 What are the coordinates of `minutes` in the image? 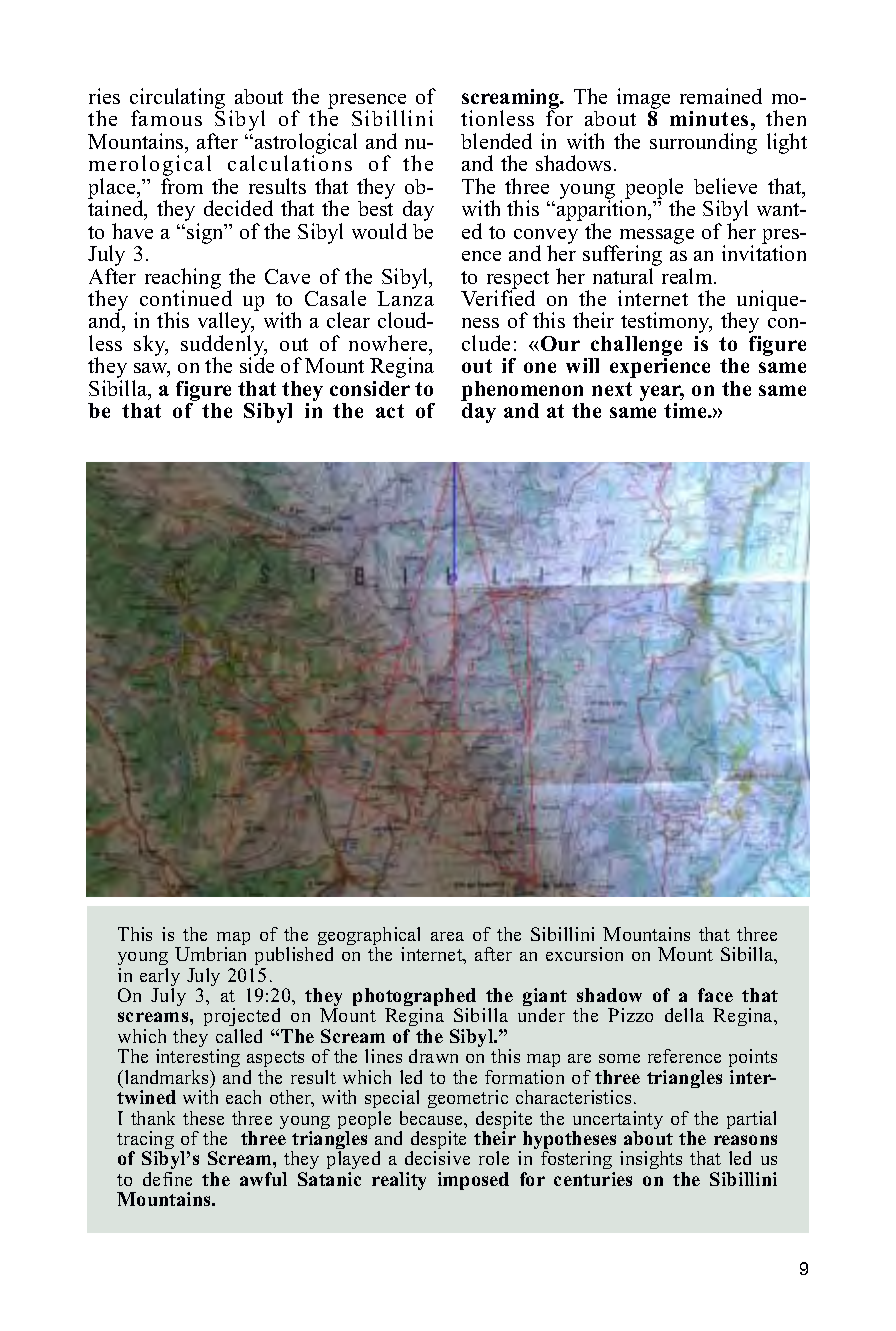 It's located at (709, 118).
